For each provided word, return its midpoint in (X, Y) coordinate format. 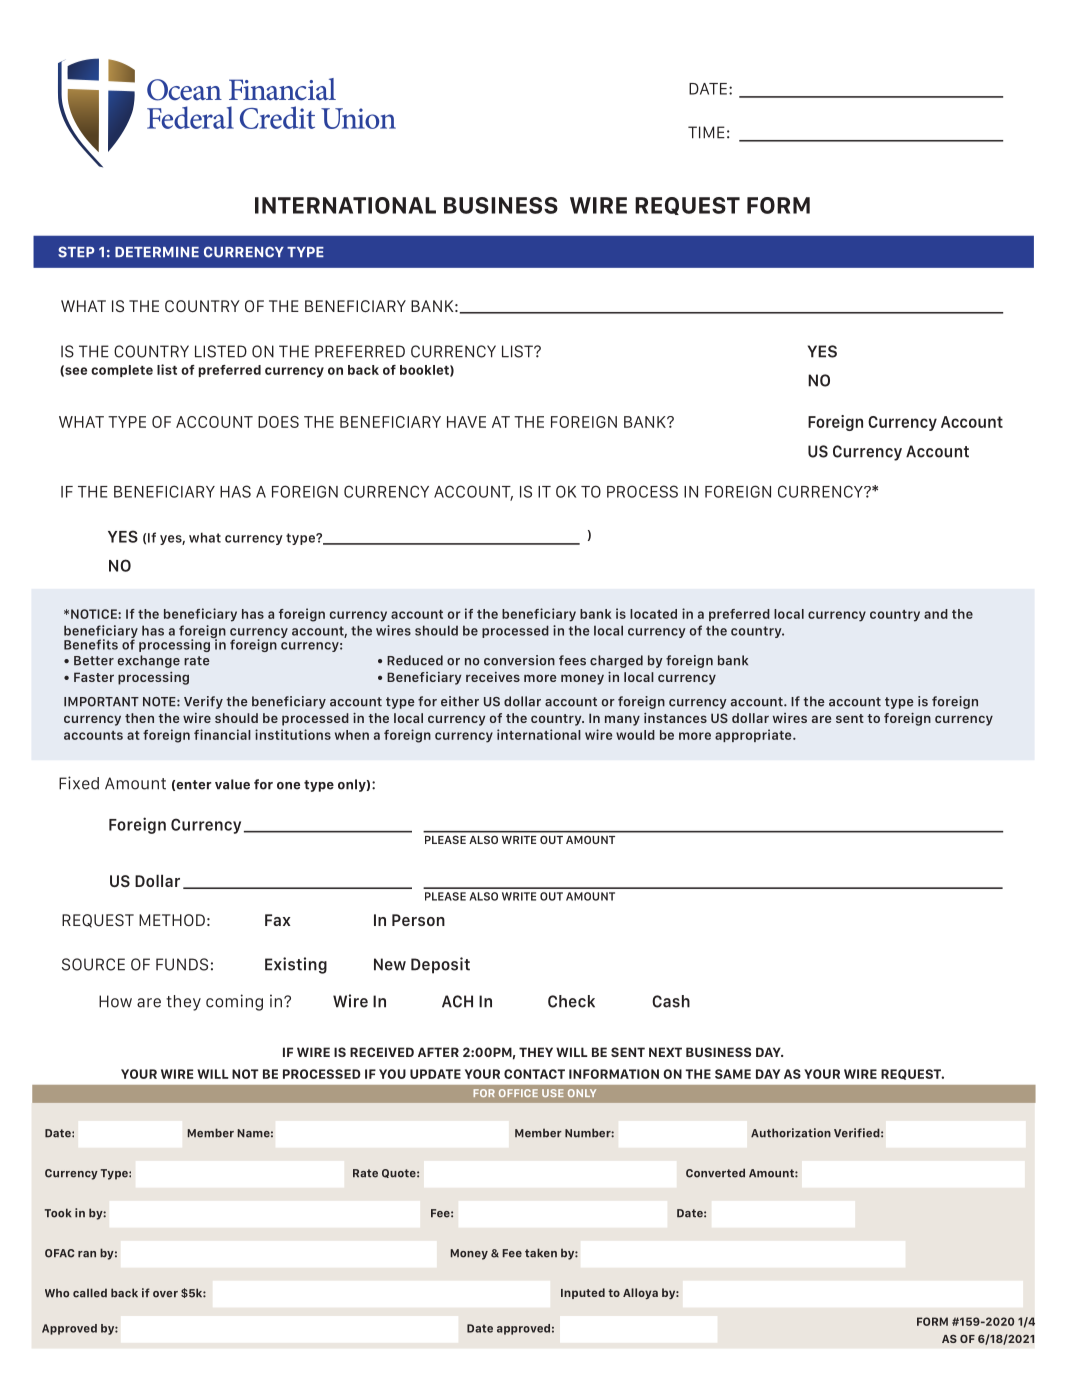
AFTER (438, 1052)
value (232, 784)
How (115, 1001)
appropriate (754, 735)
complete (122, 371)
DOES (278, 422)
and (936, 614)
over (165, 1294)
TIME (706, 132)
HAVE (466, 422)
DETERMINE (157, 252)
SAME (733, 1074)
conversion (519, 660)
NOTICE (95, 614)
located (653, 614)
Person (418, 920)
